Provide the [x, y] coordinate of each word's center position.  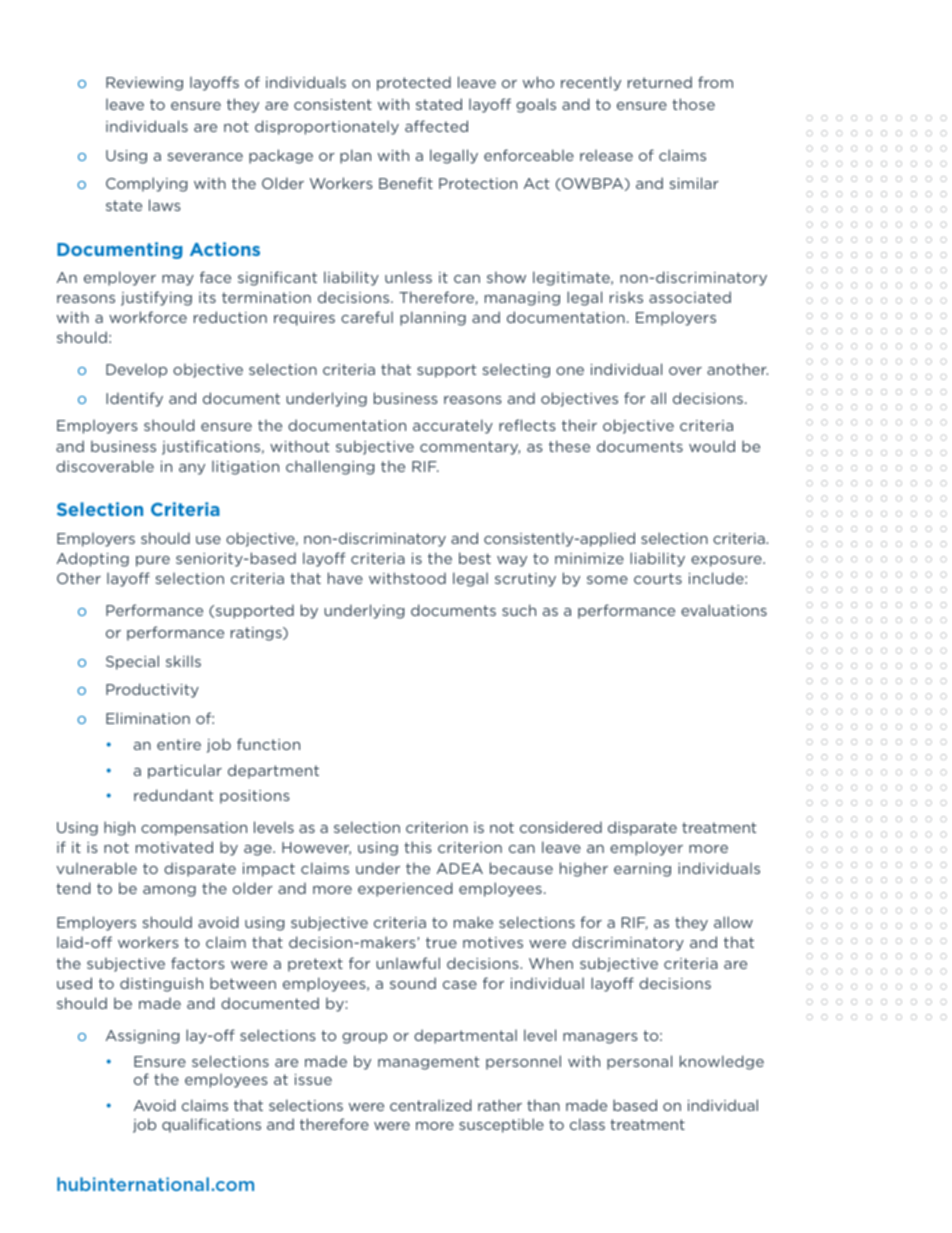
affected [436, 126]
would [712, 446]
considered [561, 827]
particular [185, 771]
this [418, 847]
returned [660, 82]
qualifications [211, 1125]
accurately [453, 426]
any [192, 469]
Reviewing [144, 84]
